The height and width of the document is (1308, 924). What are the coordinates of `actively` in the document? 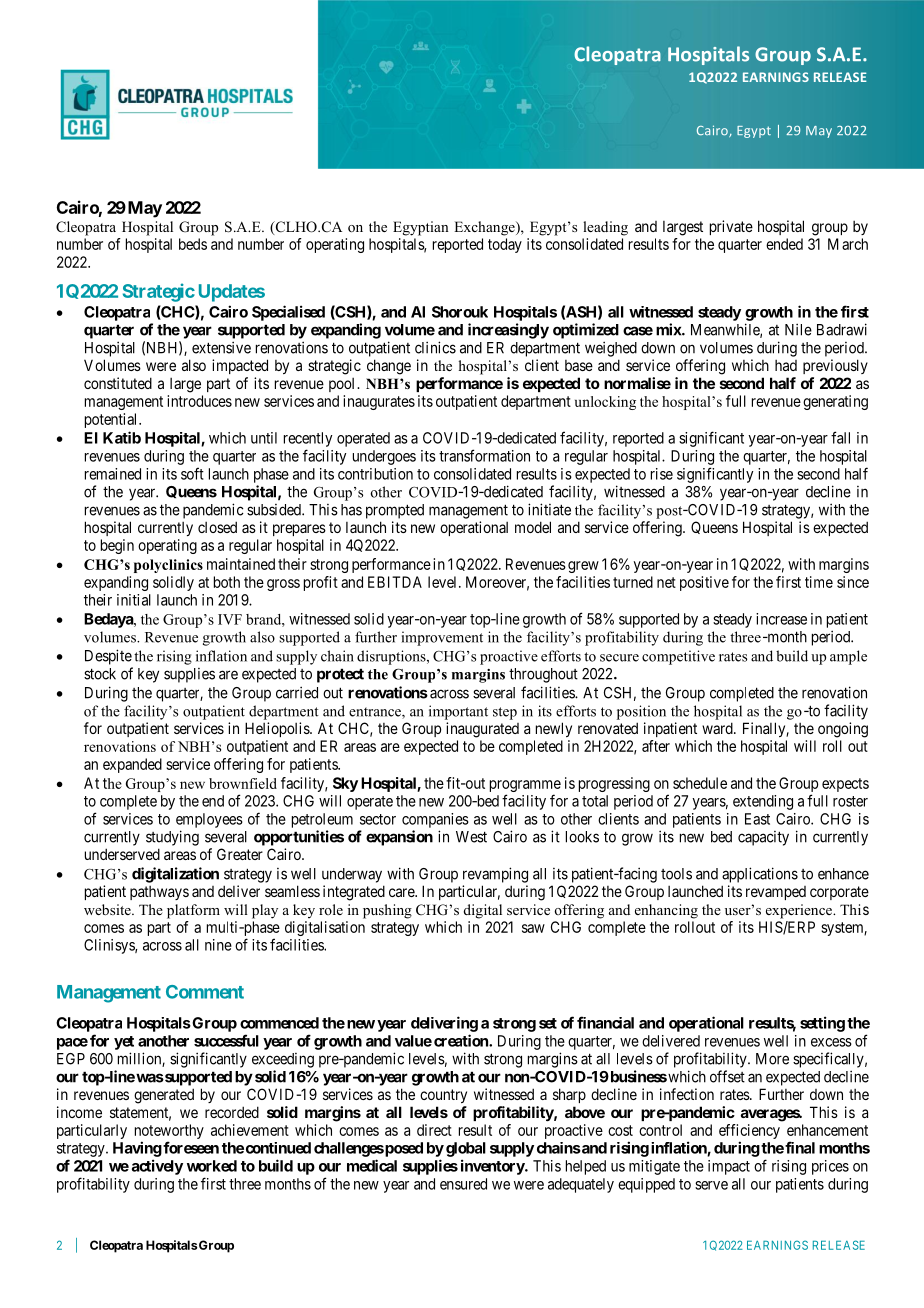 It's located at (157, 1167).
